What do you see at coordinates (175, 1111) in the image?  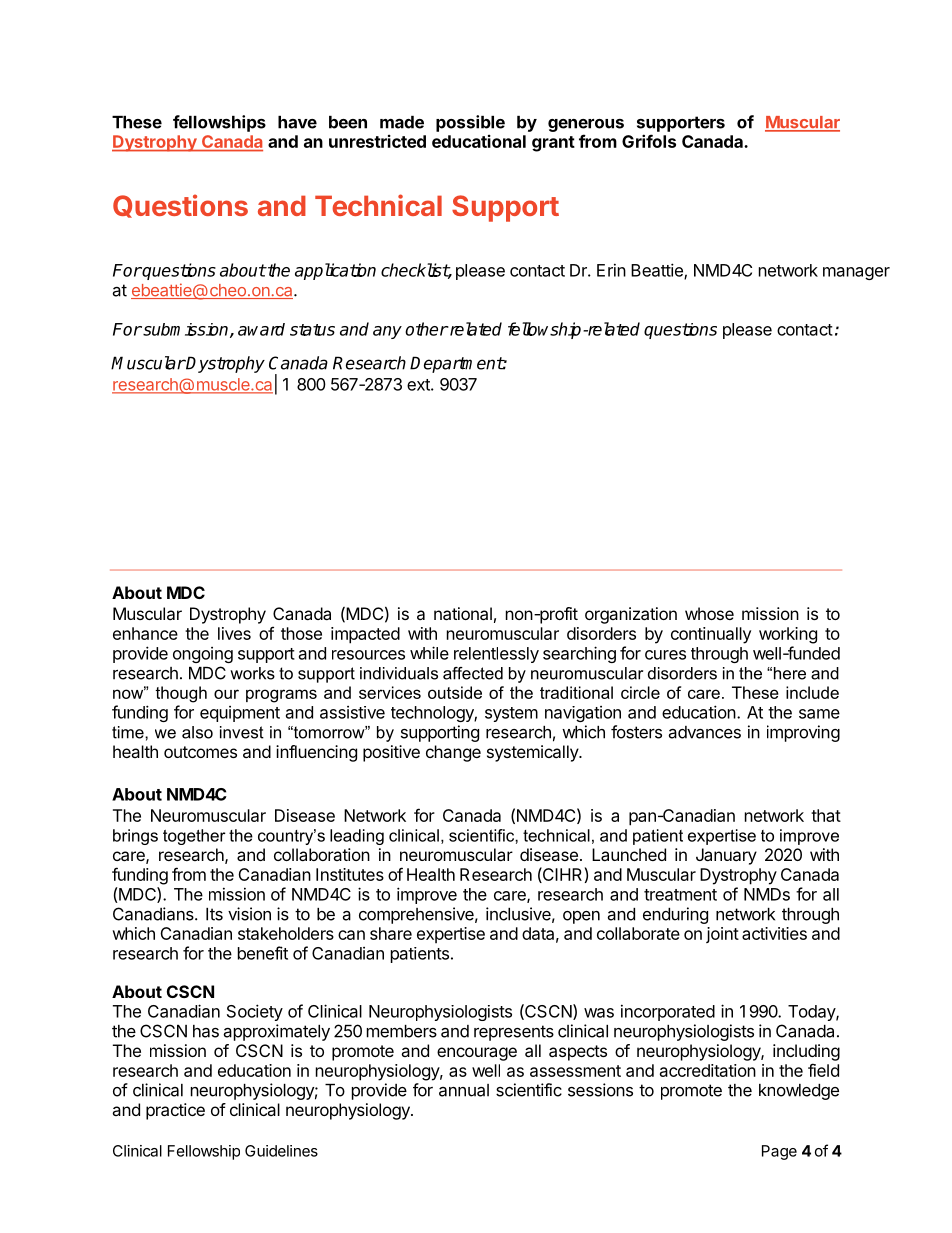 I see `practice` at bounding box center [175, 1111].
